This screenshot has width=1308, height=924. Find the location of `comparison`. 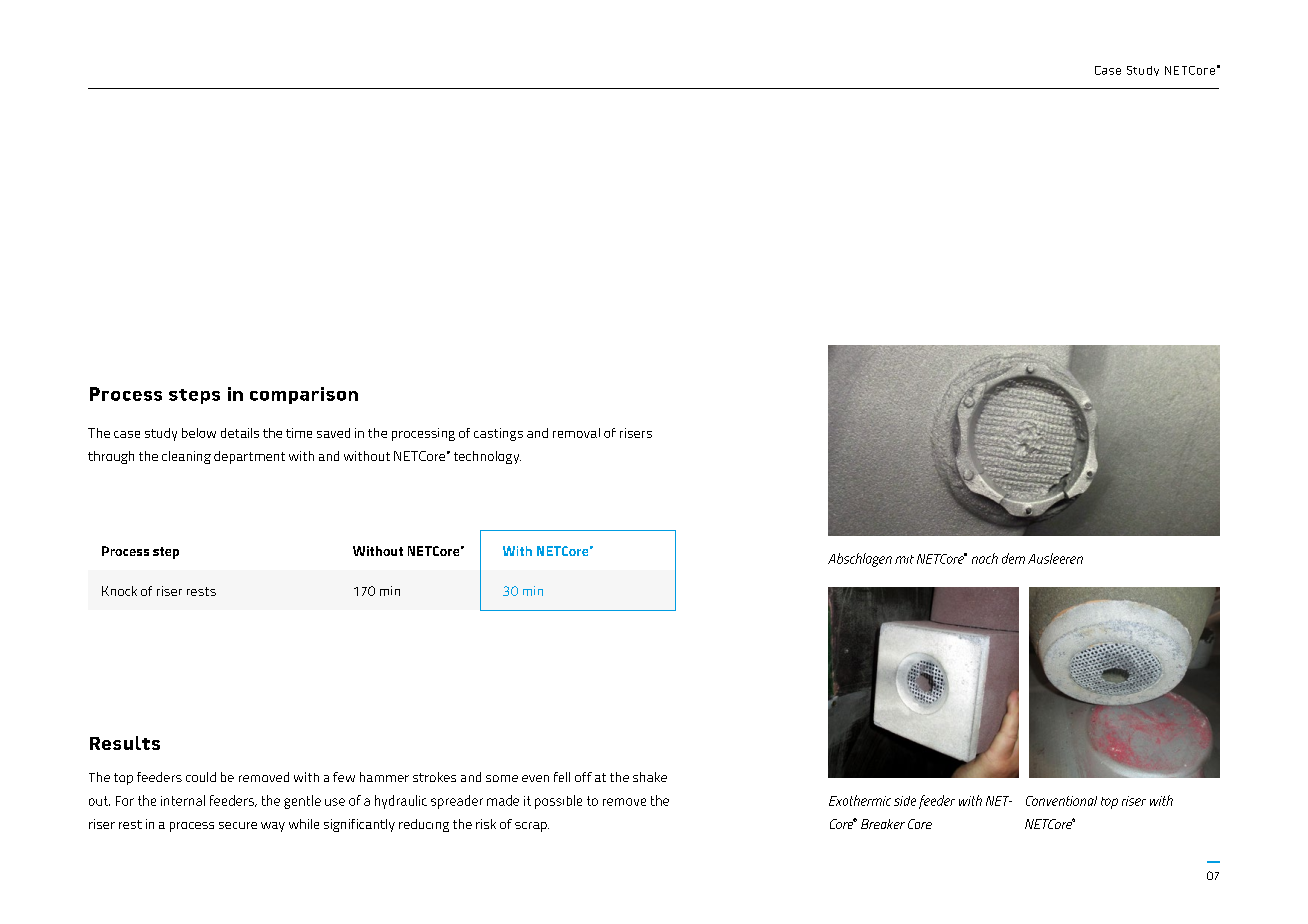

comparison is located at coordinates (304, 395).
